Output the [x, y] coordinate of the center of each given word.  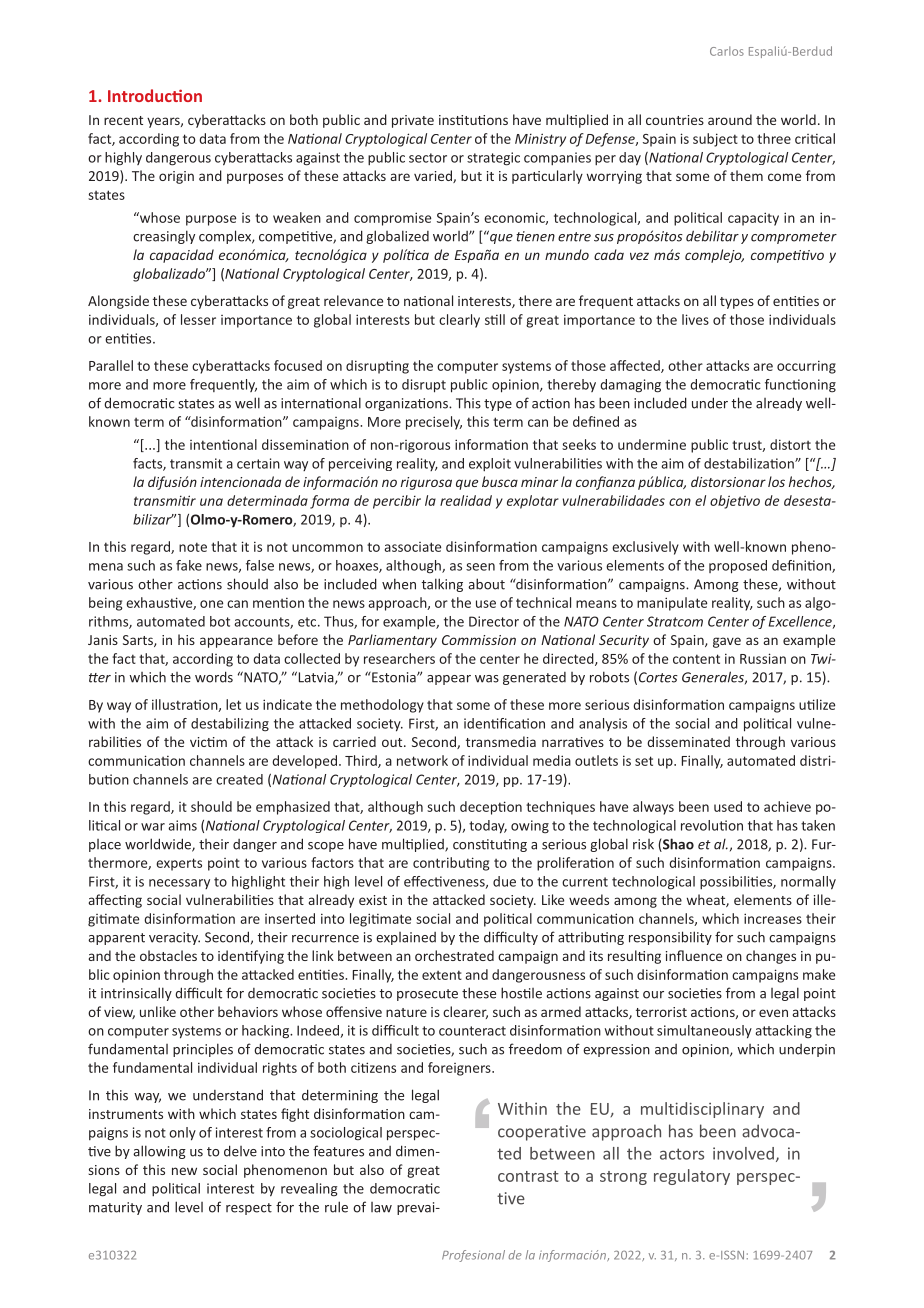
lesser [198, 319]
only [182, 1134]
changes [771, 957]
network [422, 760]
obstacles [168, 955]
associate [413, 547]
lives [695, 319]
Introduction [155, 95]
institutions [473, 120]
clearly [459, 321]
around [730, 119]
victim [208, 742]
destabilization [750, 463]
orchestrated [454, 955]
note [193, 547]
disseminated [688, 741]
